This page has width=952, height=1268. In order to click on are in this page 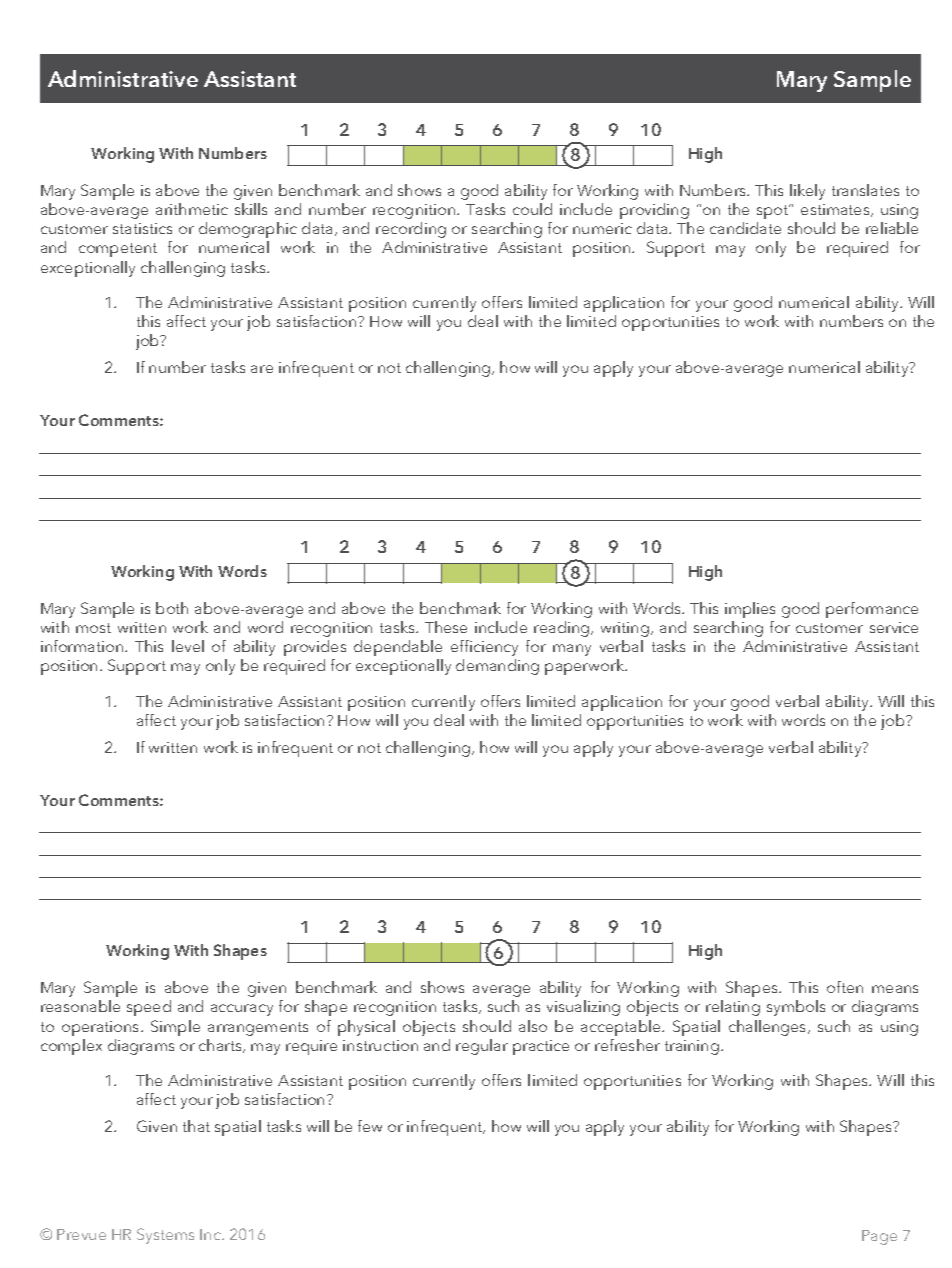, I will do `click(262, 369)`.
